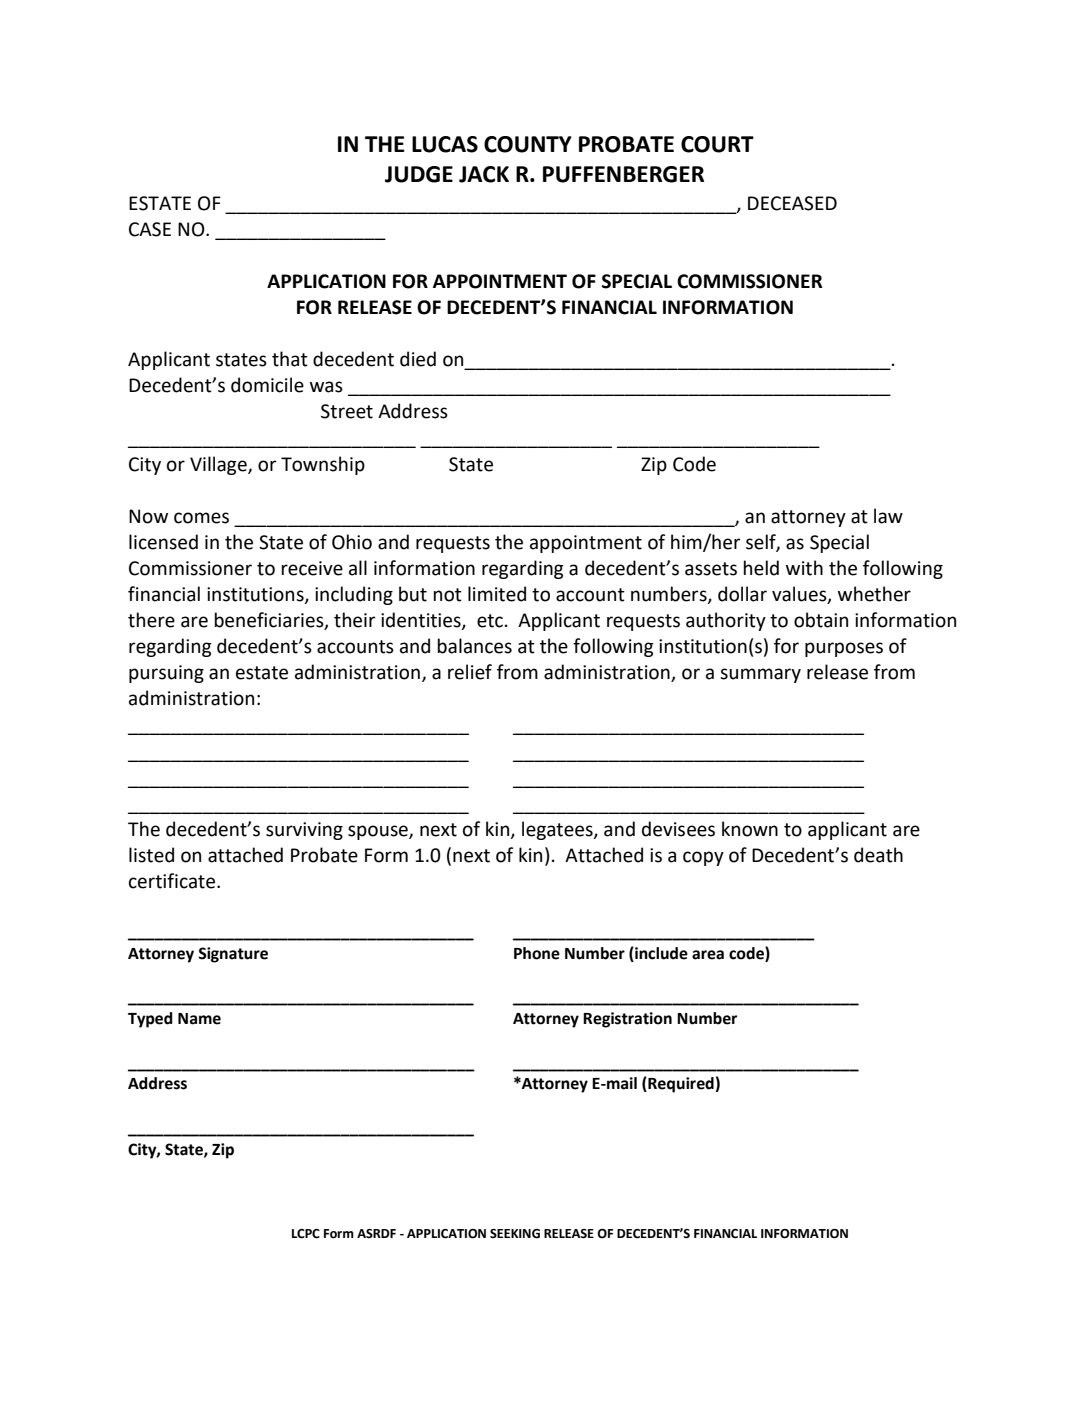 The width and height of the screenshot is (1090, 1411). What do you see at coordinates (470, 672) in the screenshot?
I see `relief` at bounding box center [470, 672].
